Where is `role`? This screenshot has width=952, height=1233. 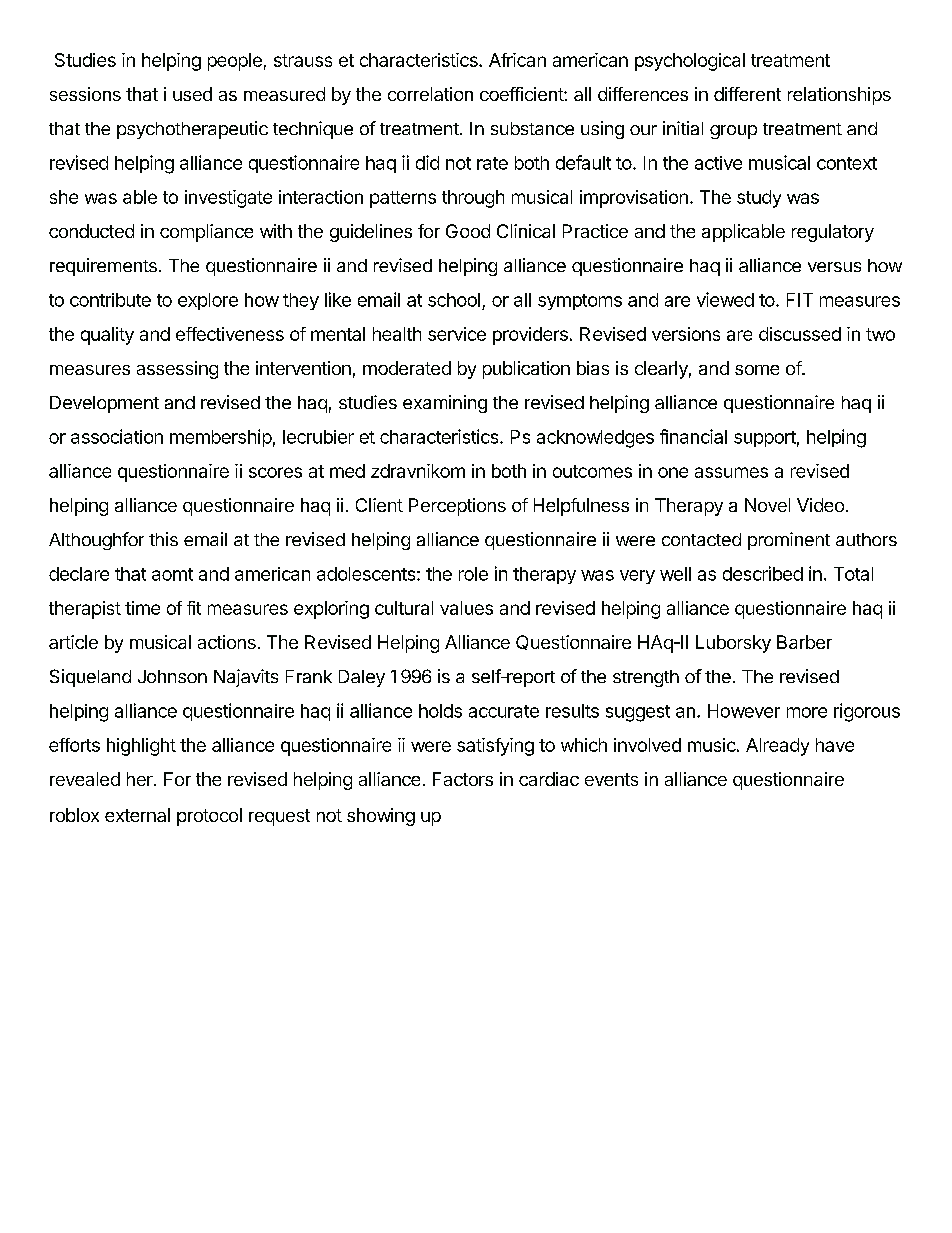 role is located at coordinates (473, 574).
